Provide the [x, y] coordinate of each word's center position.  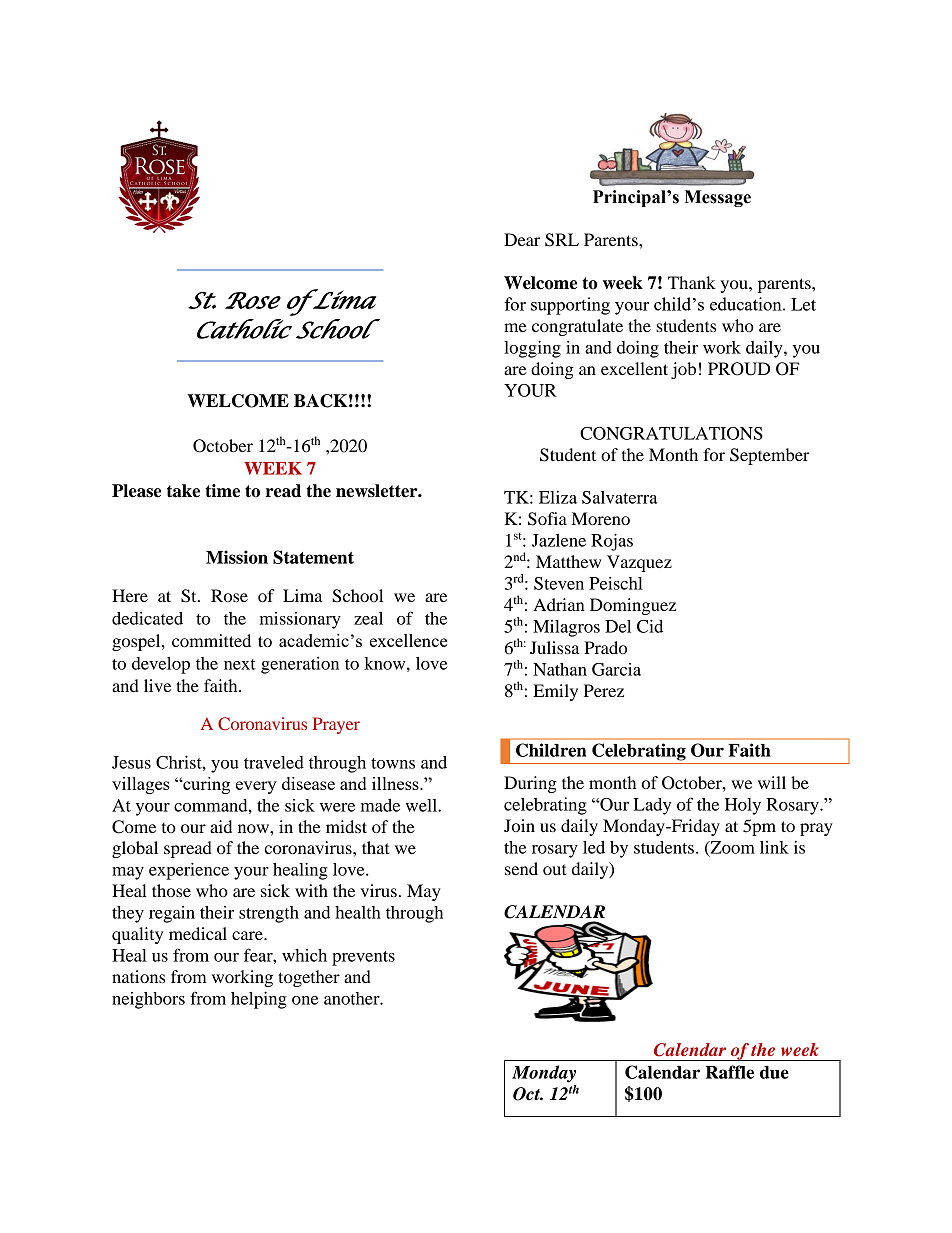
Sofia [547, 519]
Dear [522, 239]
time [222, 491]
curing [205, 785]
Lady [652, 806]
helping [259, 1000]
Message [718, 198]
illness [396, 783]
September [770, 456]
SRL [562, 240]
